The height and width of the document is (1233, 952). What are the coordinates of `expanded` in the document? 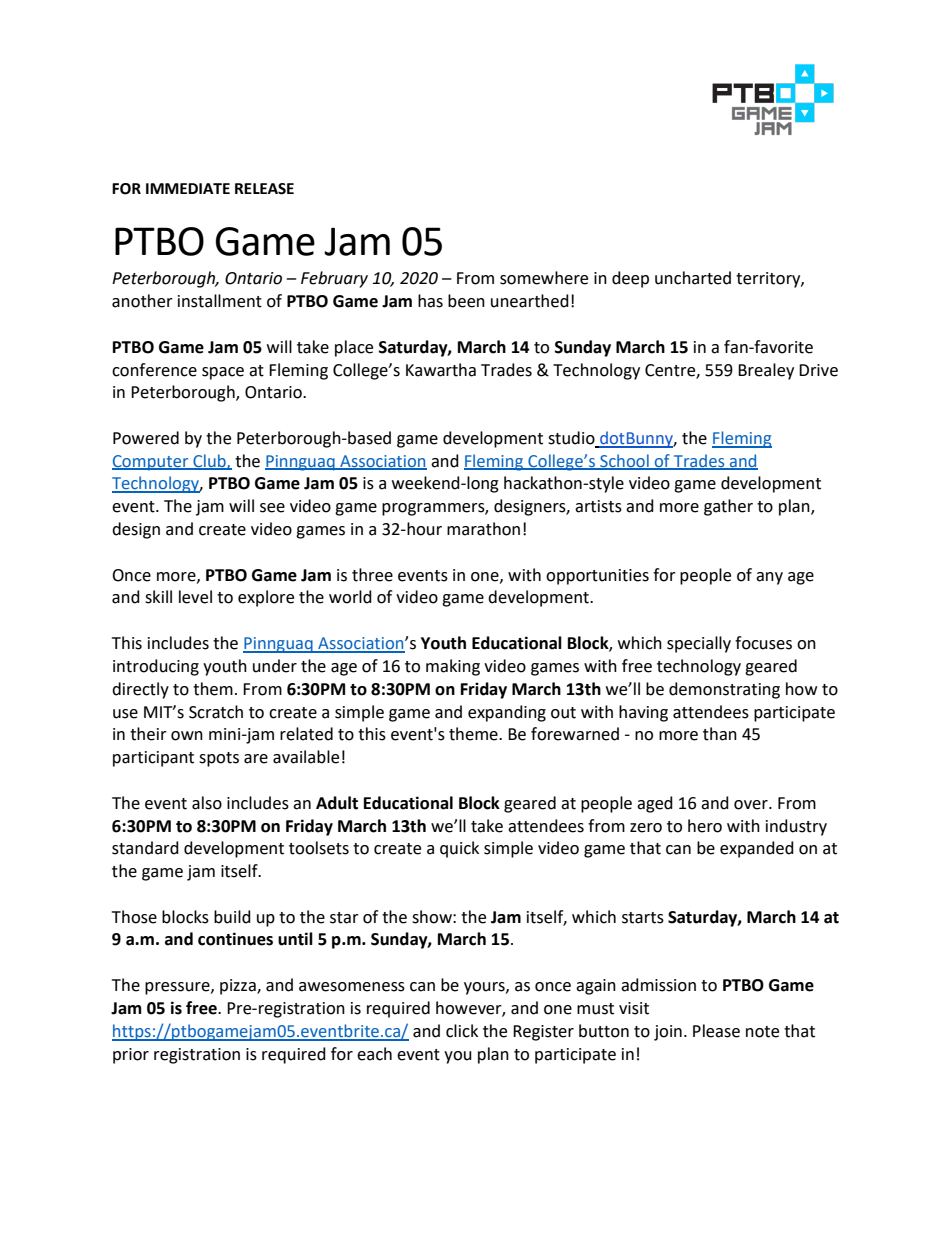 It's located at (757, 849).
